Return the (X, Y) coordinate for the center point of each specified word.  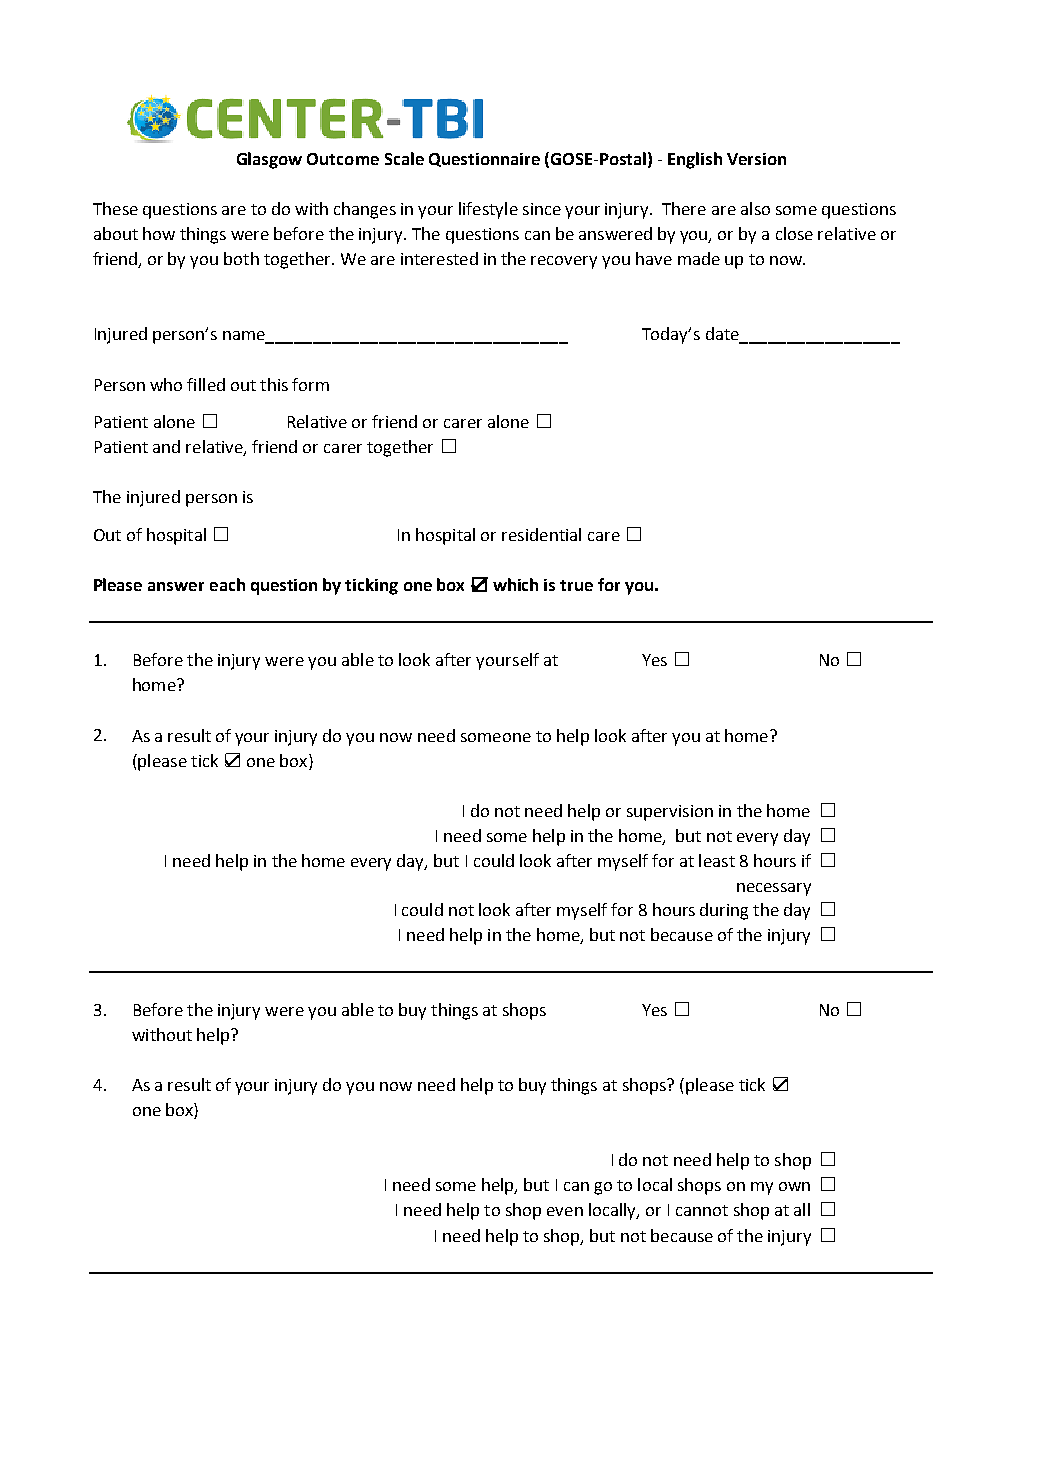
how (159, 233)
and (166, 446)
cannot (702, 1210)
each (227, 584)
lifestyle (488, 210)
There (684, 208)
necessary (774, 889)
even (565, 1211)
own (794, 1186)
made (699, 258)
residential (541, 534)
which (515, 584)
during (724, 911)
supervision (670, 813)
